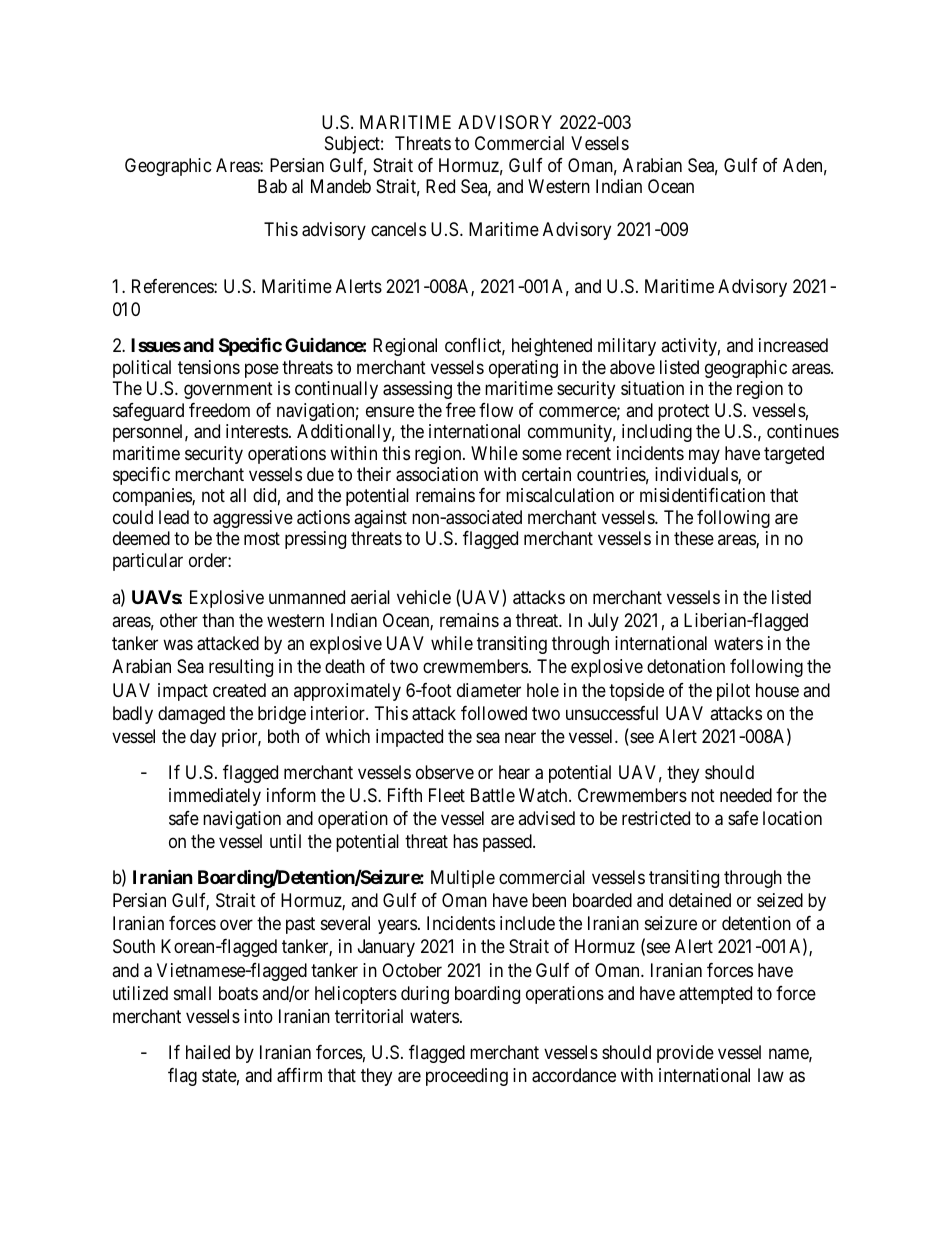 This image has width=952, height=1233. I want to click on immediately, so click(215, 797).
